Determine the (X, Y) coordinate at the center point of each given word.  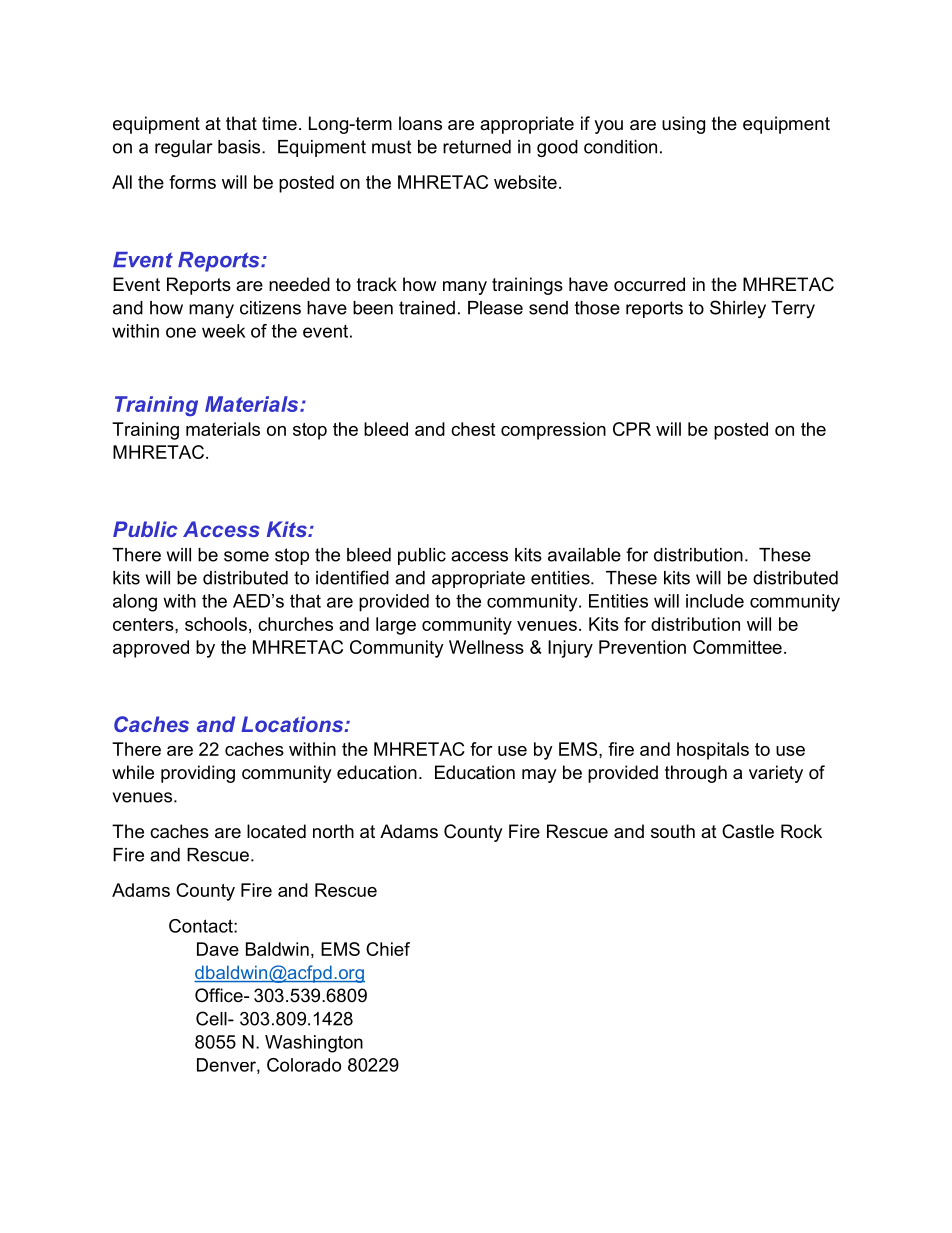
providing (198, 774)
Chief (388, 949)
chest (473, 429)
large (396, 626)
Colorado (304, 1065)
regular (184, 148)
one (181, 332)
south (673, 831)
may (539, 776)
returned (477, 147)
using (683, 125)
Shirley (738, 309)
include (715, 601)
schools (216, 624)
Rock (801, 831)
